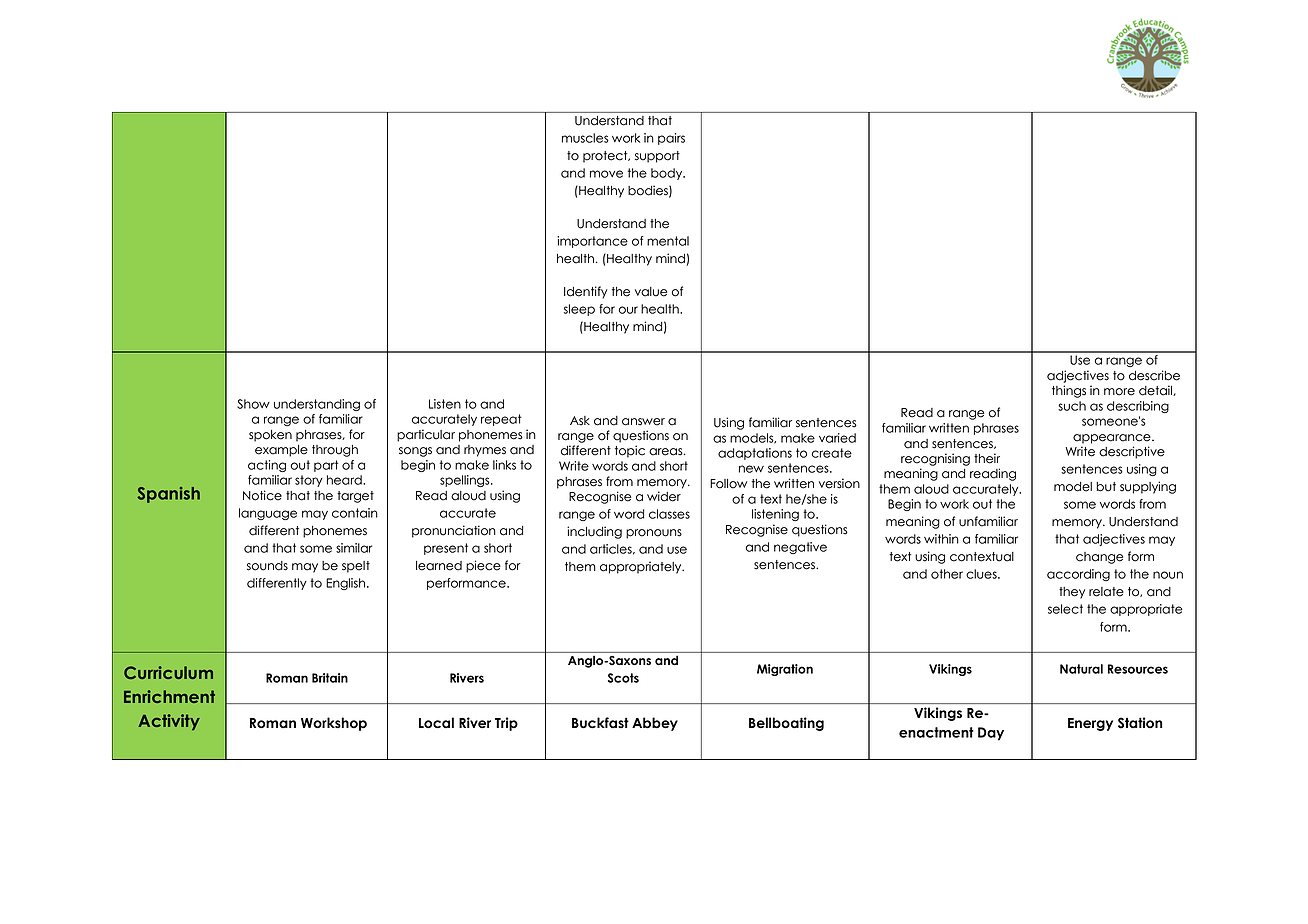 This screenshot has height=924, width=1308. I want to click on appearance, so click(1113, 439).
